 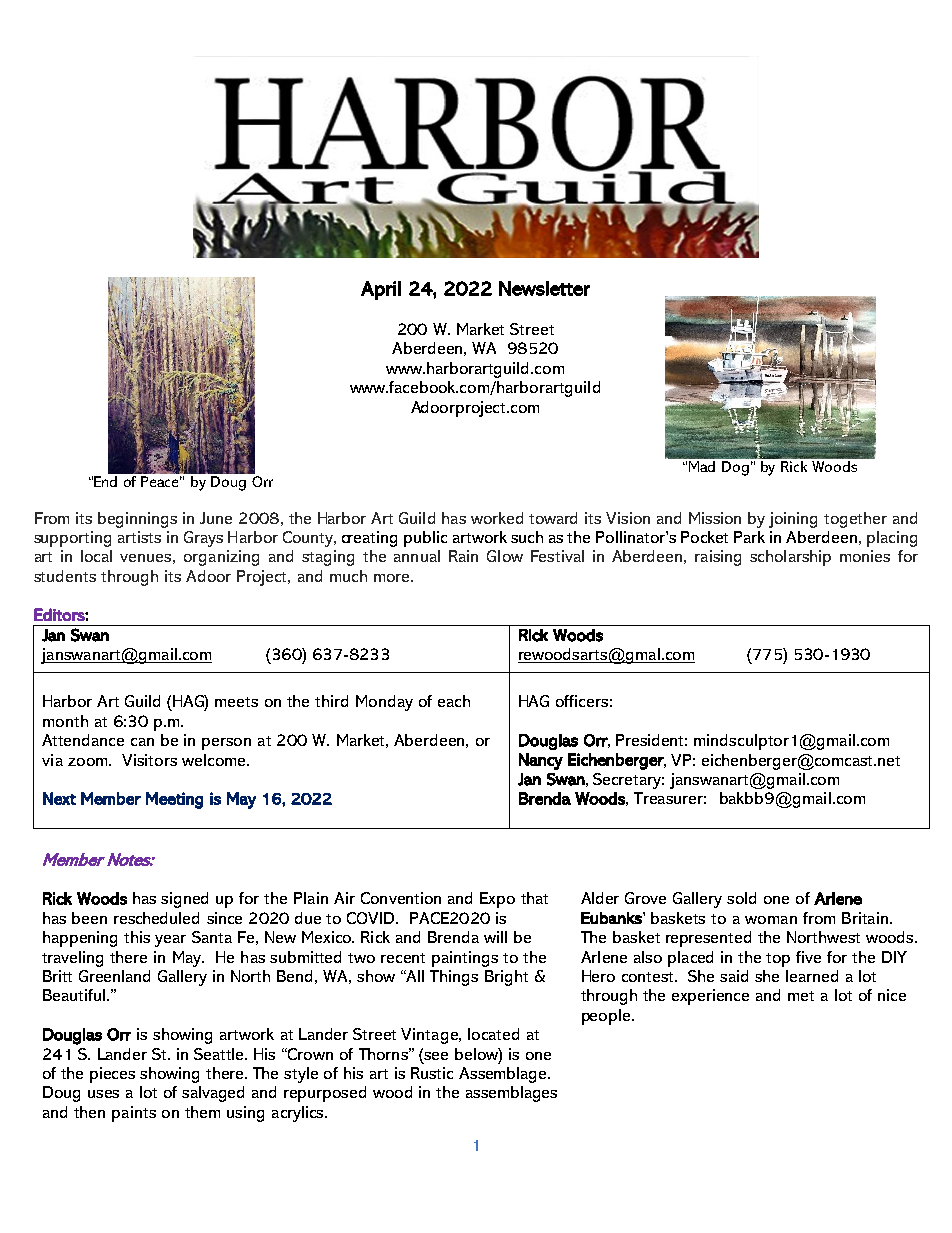 What do you see at coordinates (741, 898) in the image?
I see `sold` at bounding box center [741, 898].
